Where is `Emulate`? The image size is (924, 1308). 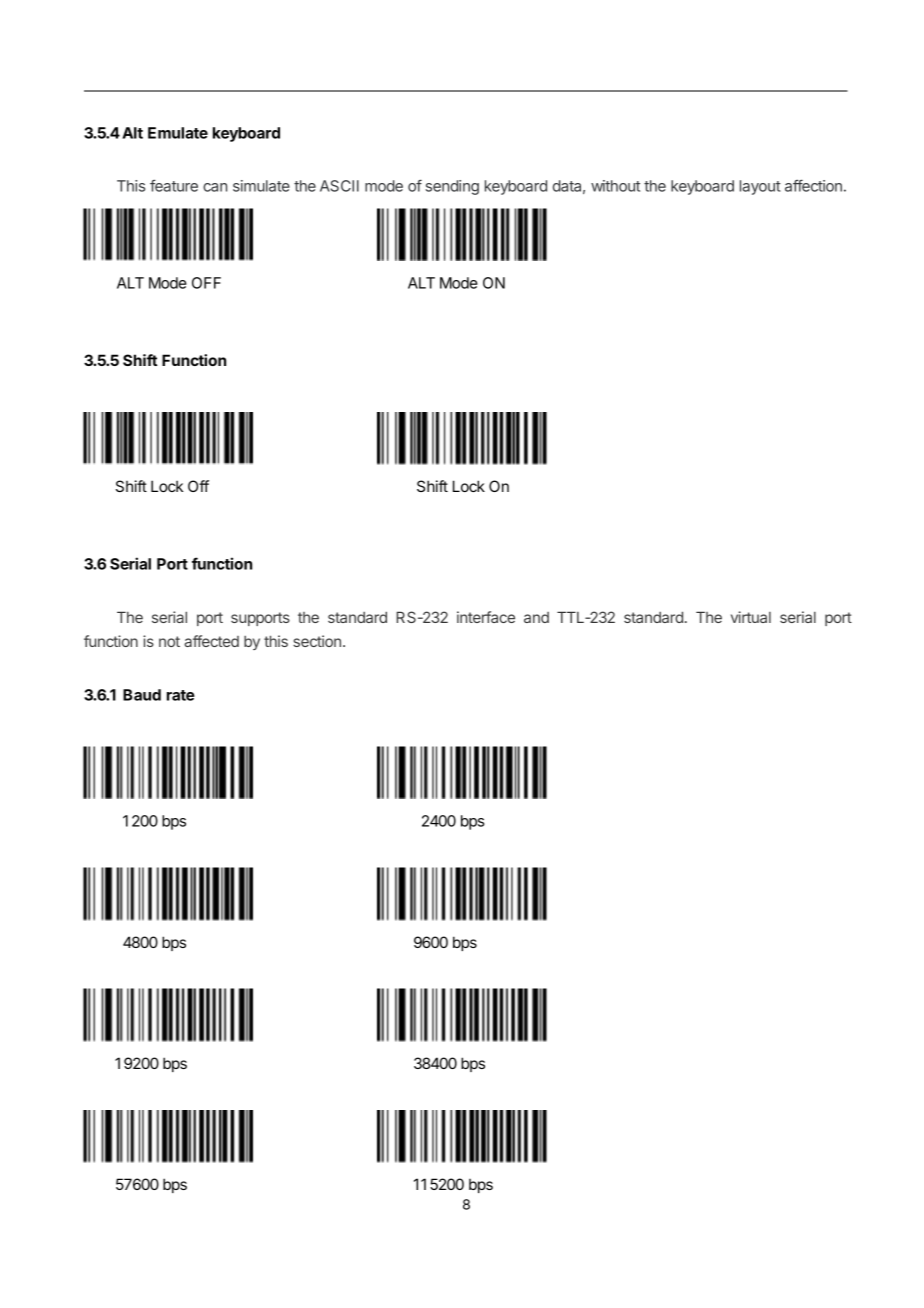
Emulate is located at coordinates (178, 133).
